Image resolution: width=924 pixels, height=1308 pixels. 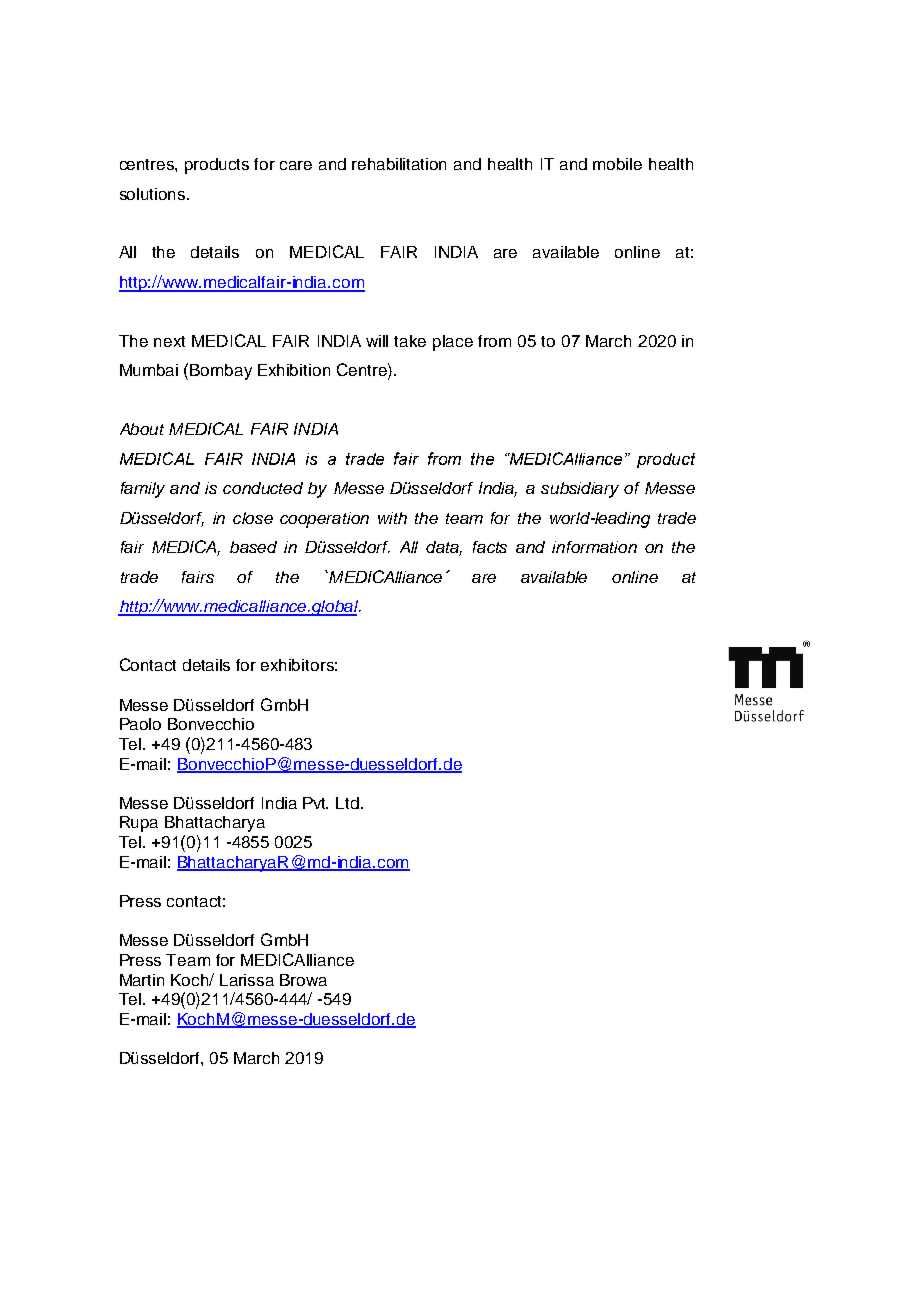 What do you see at coordinates (140, 724) in the document?
I see `Paolo` at bounding box center [140, 724].
